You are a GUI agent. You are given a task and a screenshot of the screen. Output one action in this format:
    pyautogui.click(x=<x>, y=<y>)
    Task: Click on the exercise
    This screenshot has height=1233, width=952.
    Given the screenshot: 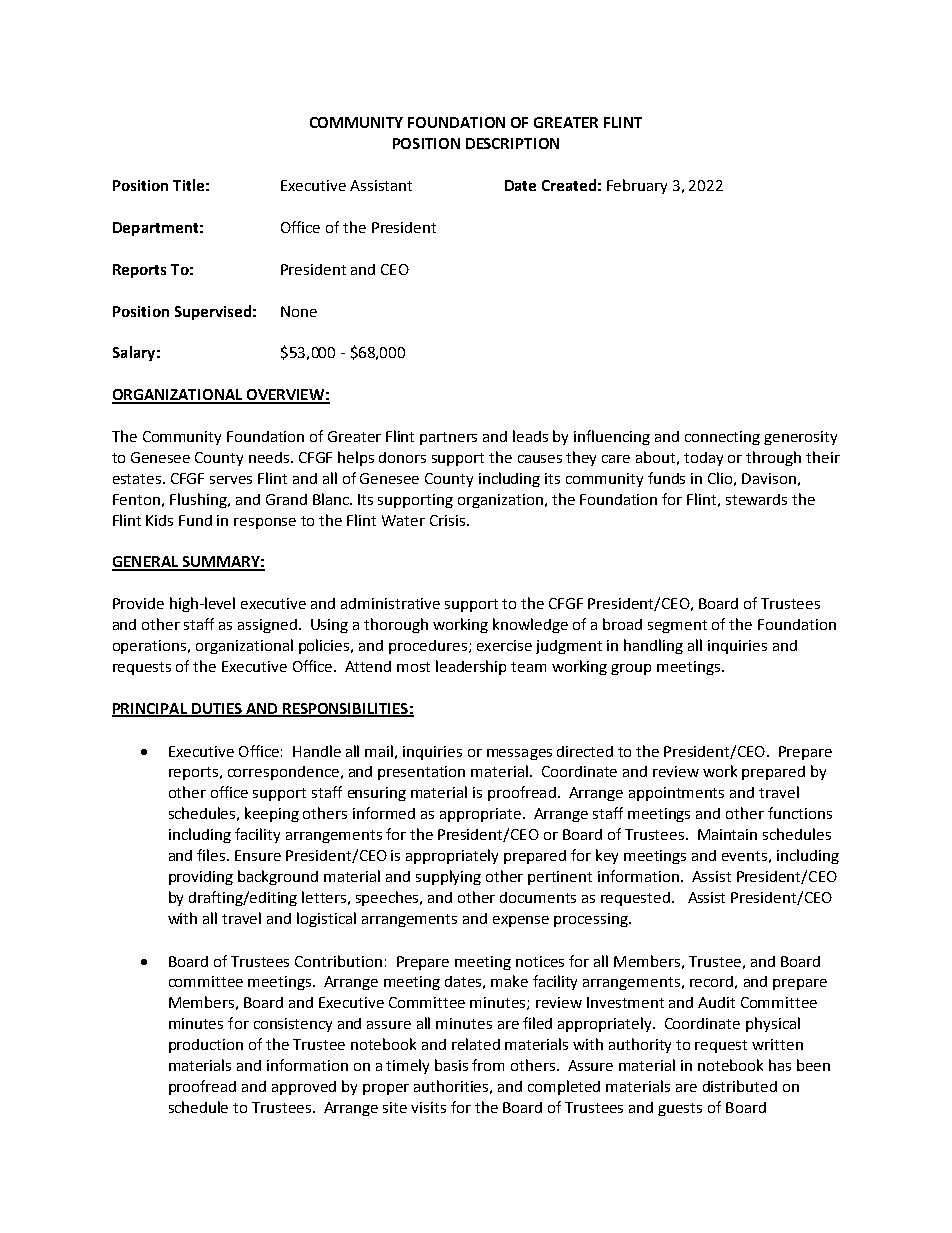 What is the action you would take?
    pyautogui.click(x=504, y=645)
